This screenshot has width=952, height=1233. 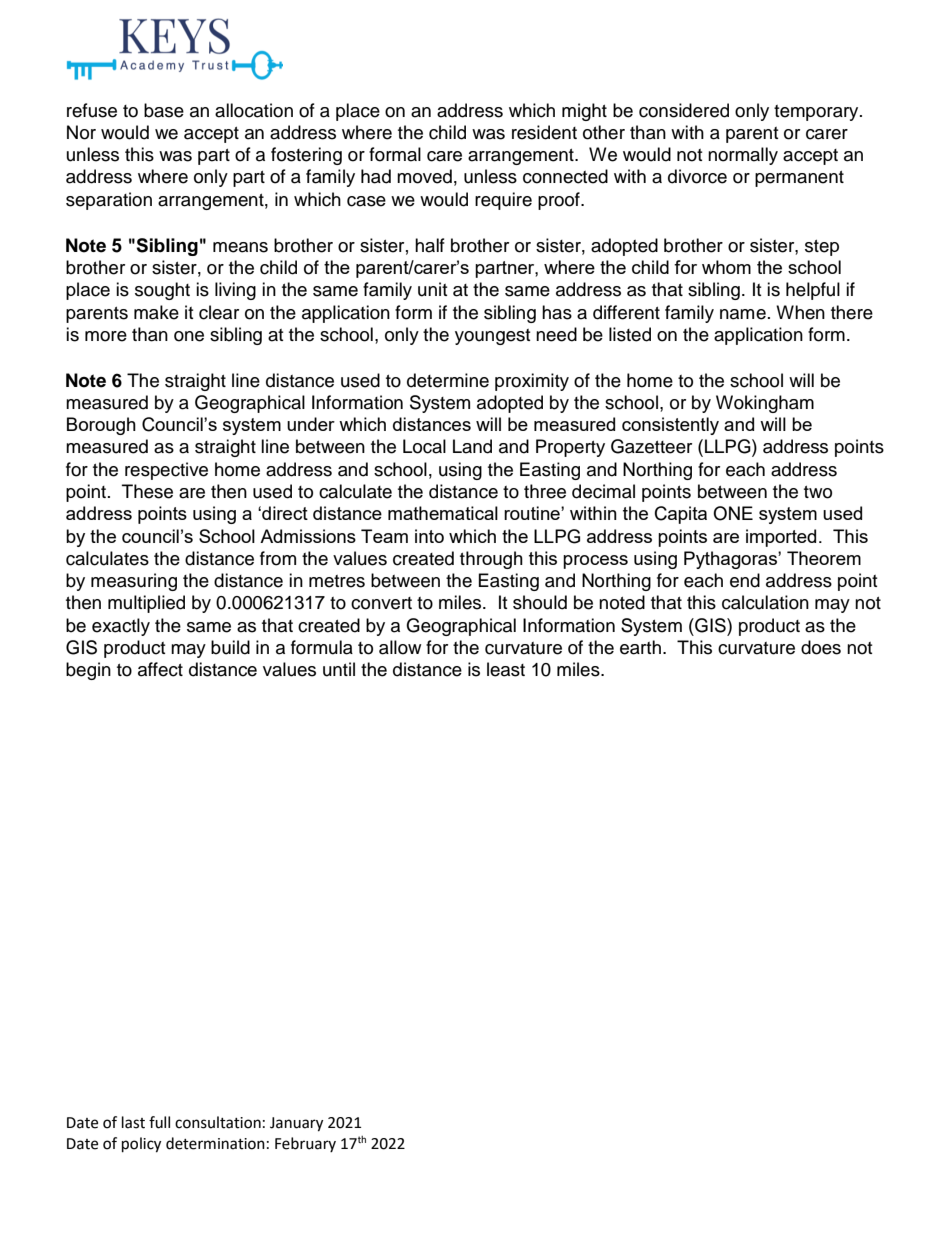 What do you see at coordinates (821, 647) in the screenshot?
I see `does` at bounding box center [821, 647].
